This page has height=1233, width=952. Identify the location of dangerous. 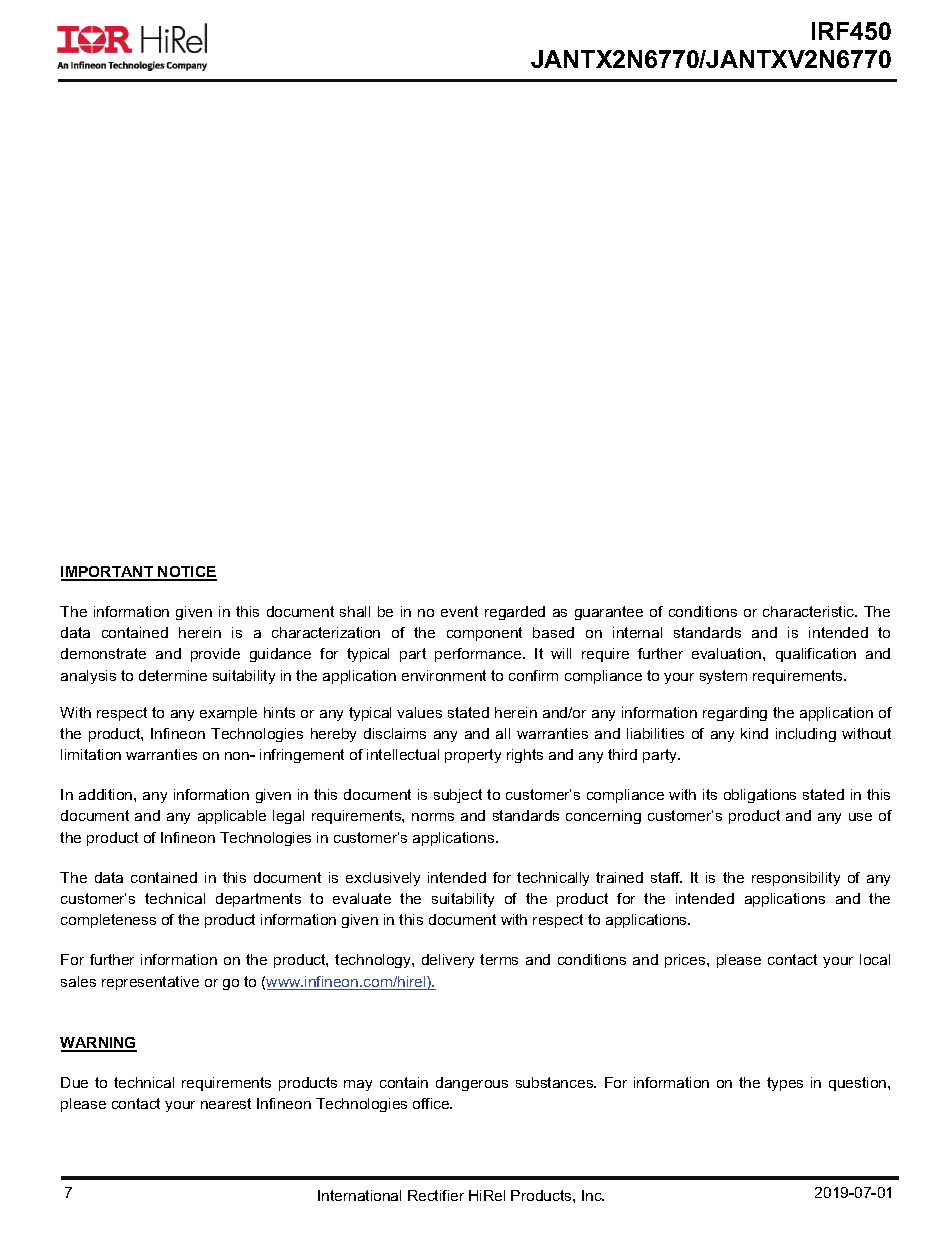
(472, 1084).
